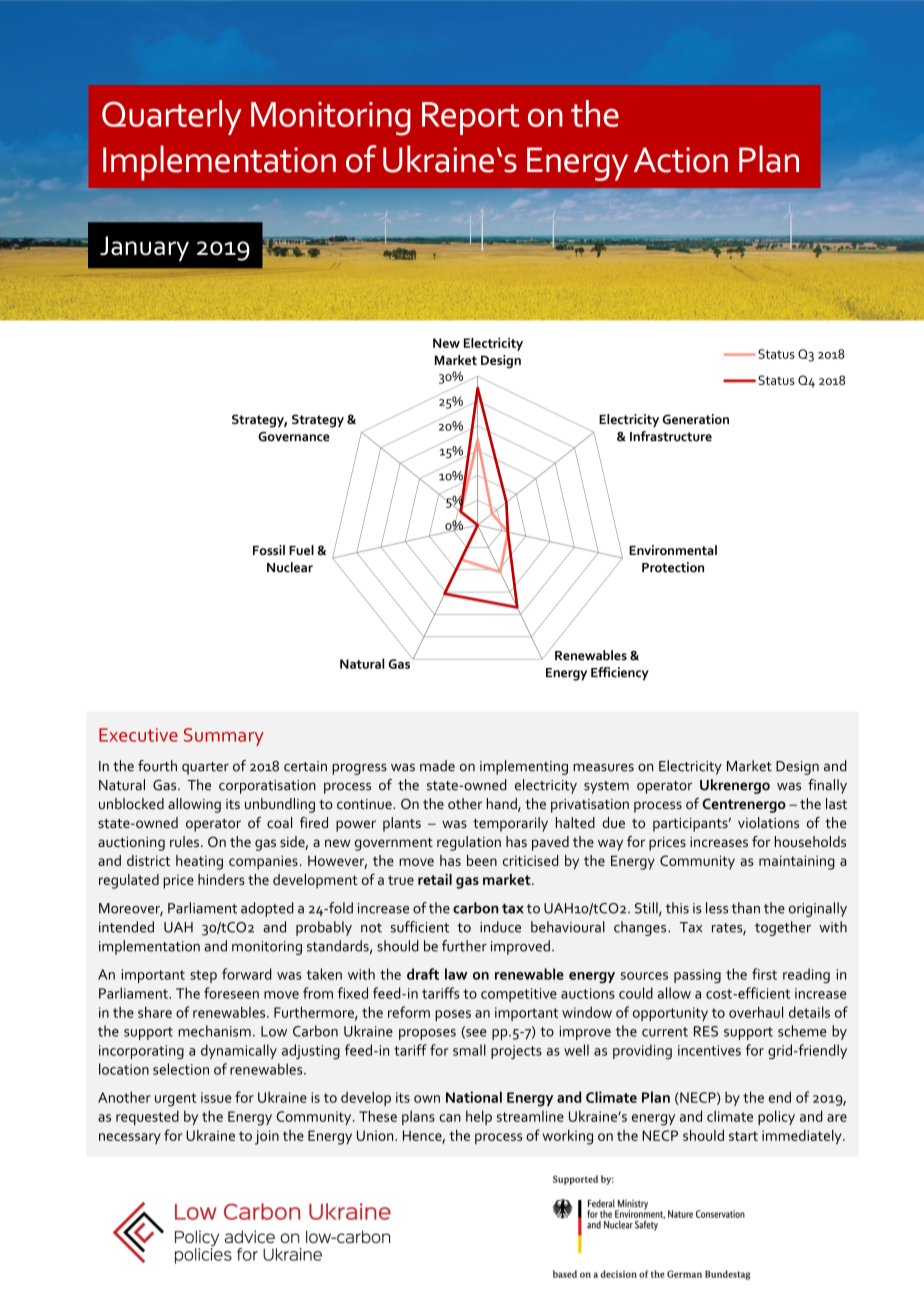 This document has width=924, height=1309. I want to click on Generation, so click(696, 419).
